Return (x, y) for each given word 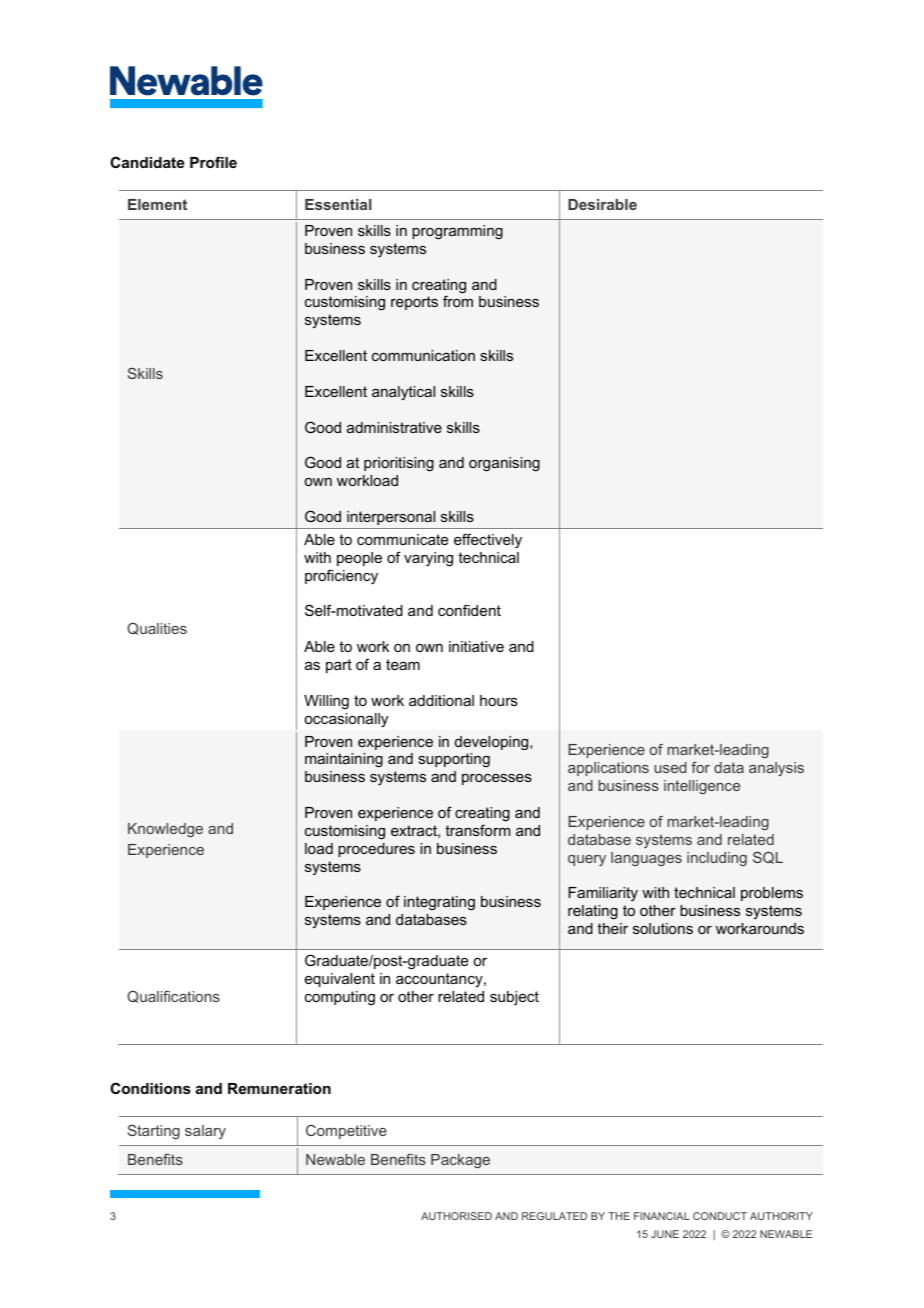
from (458, 301)
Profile (213, 162)
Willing (326, 702)
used (670, 767)
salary (205, 1132)
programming (457, 232)
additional (441, 700)
